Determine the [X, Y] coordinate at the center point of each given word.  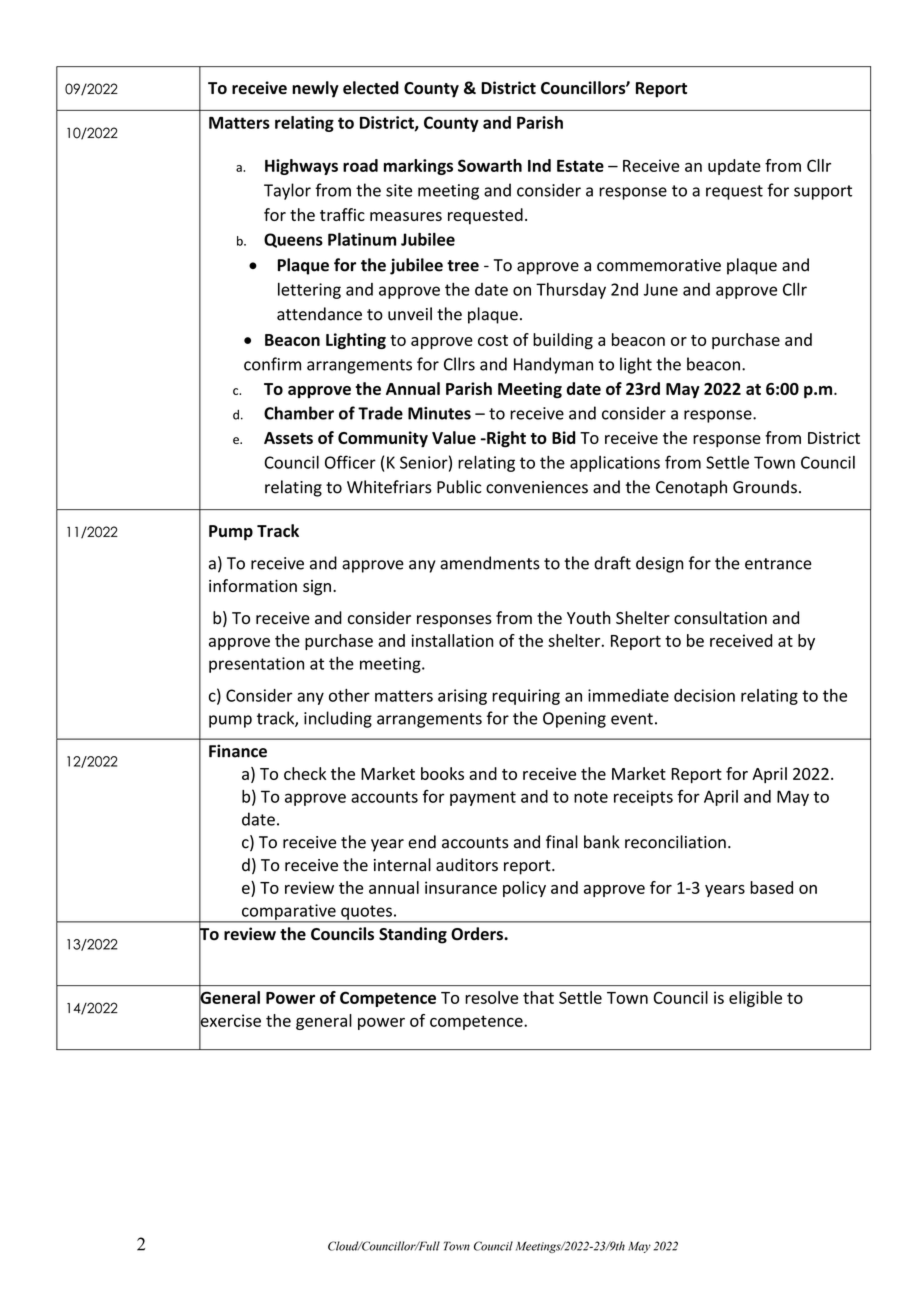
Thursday [571, 291]
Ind [539, 165]
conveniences [537, 487]
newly [315, 89]
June [660, 289]
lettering [309, 290]
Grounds [765, 487]
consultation [720, 618]
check [305, 773]
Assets [288, 438]
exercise [230, 1020]
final [562, 842]
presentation [256, 665]
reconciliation [675, 842]
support [823, 192]
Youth [589, 617]
